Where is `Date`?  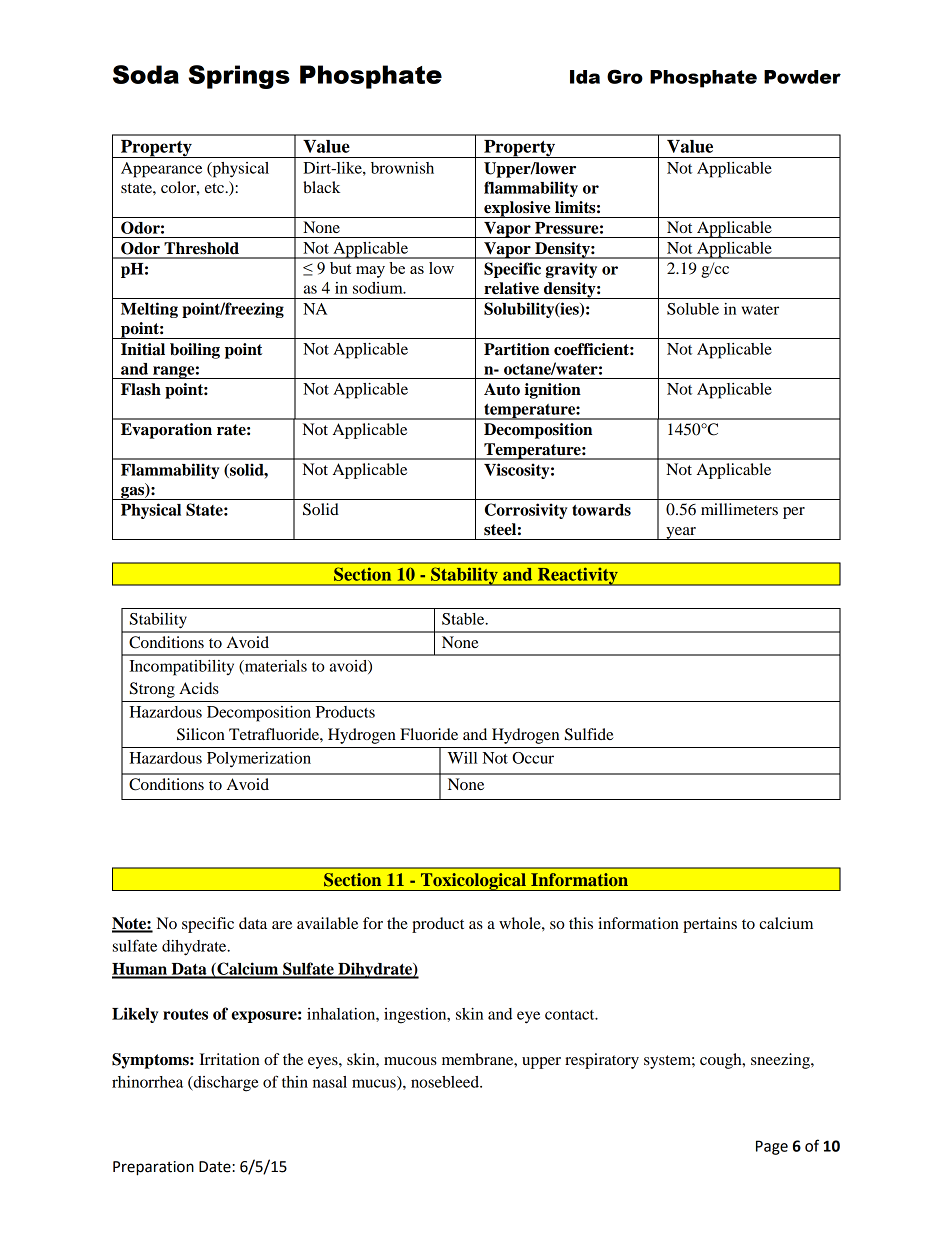
Date is located at coordinates (216, 1167).
